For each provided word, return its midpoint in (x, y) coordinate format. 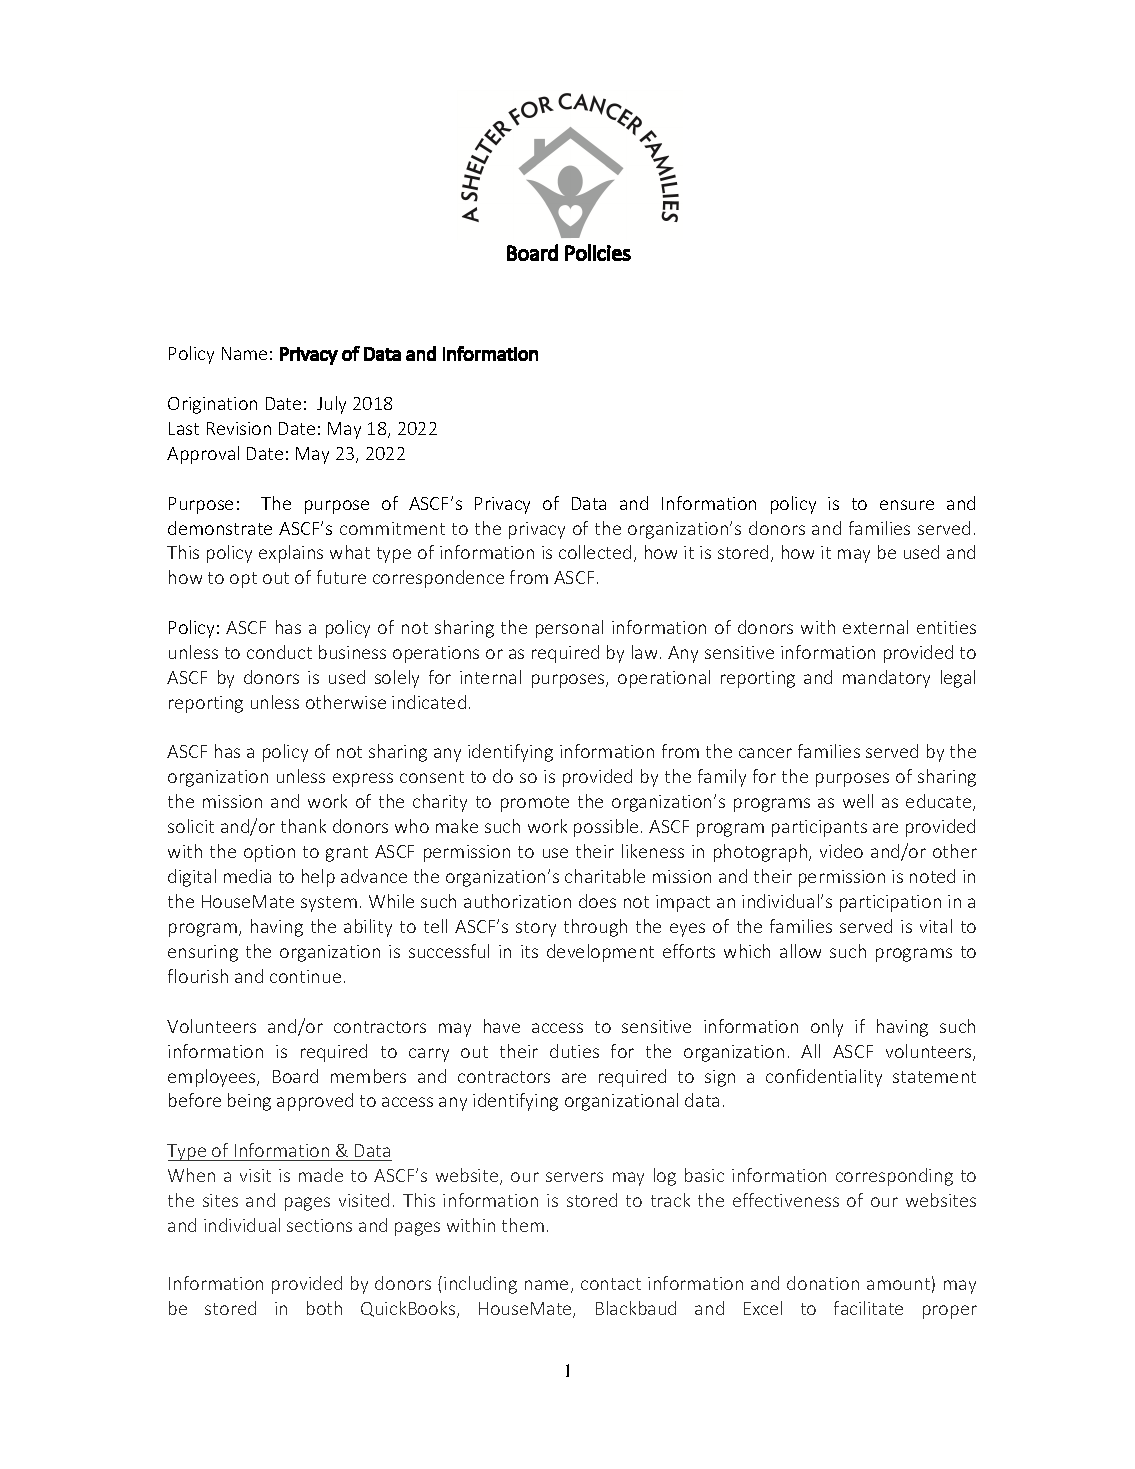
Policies (598, 252)
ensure (907, 505)
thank (303, 826)
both (324, 1308)
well (858, 801)
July (331, 405)
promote (535, 804)
